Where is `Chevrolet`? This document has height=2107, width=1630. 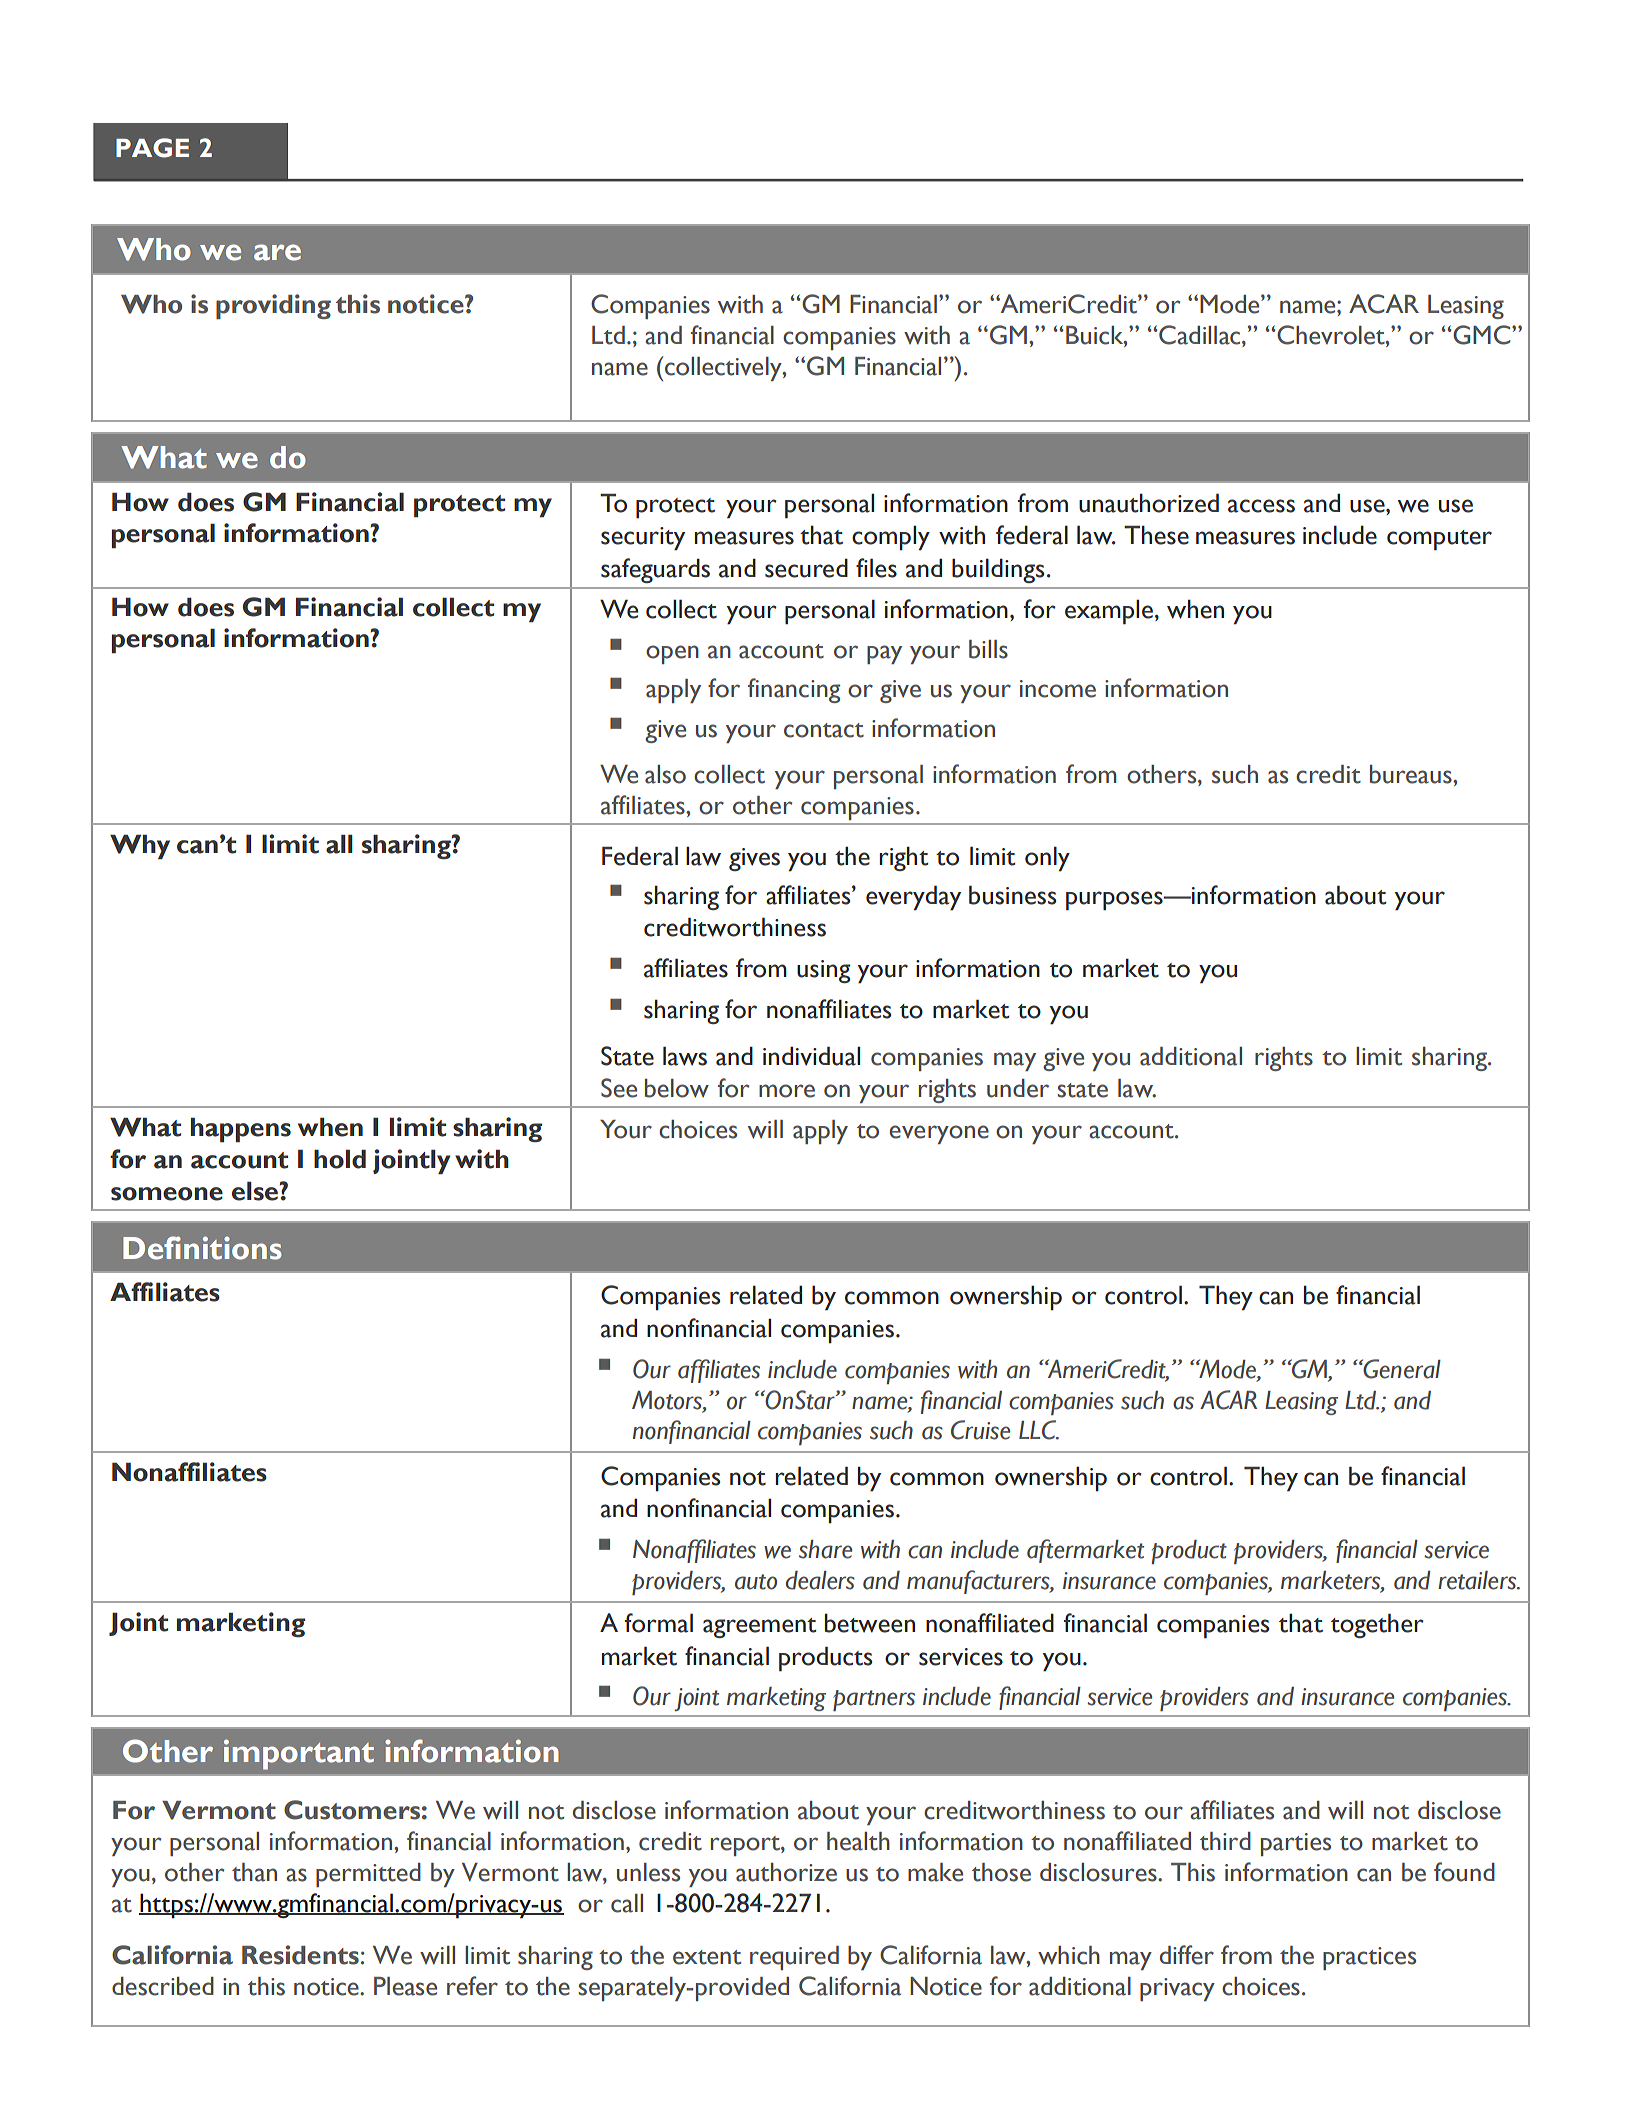 Chevrolet is located at coordinates (1332, 335).
